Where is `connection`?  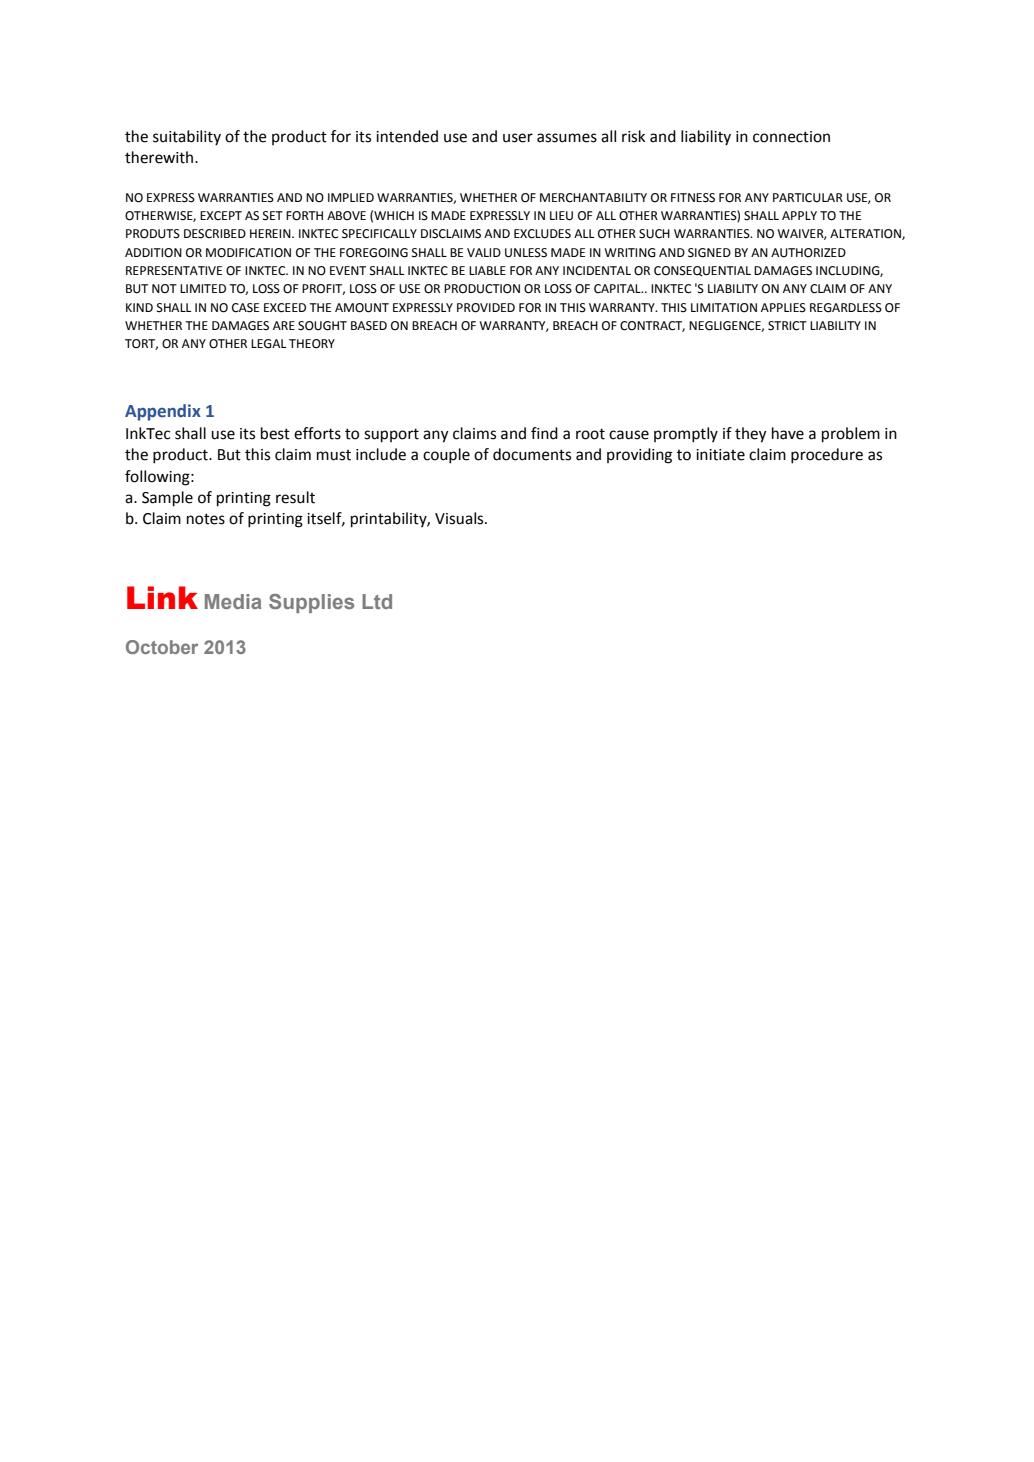 connection is located at coordinates (791, 137).
